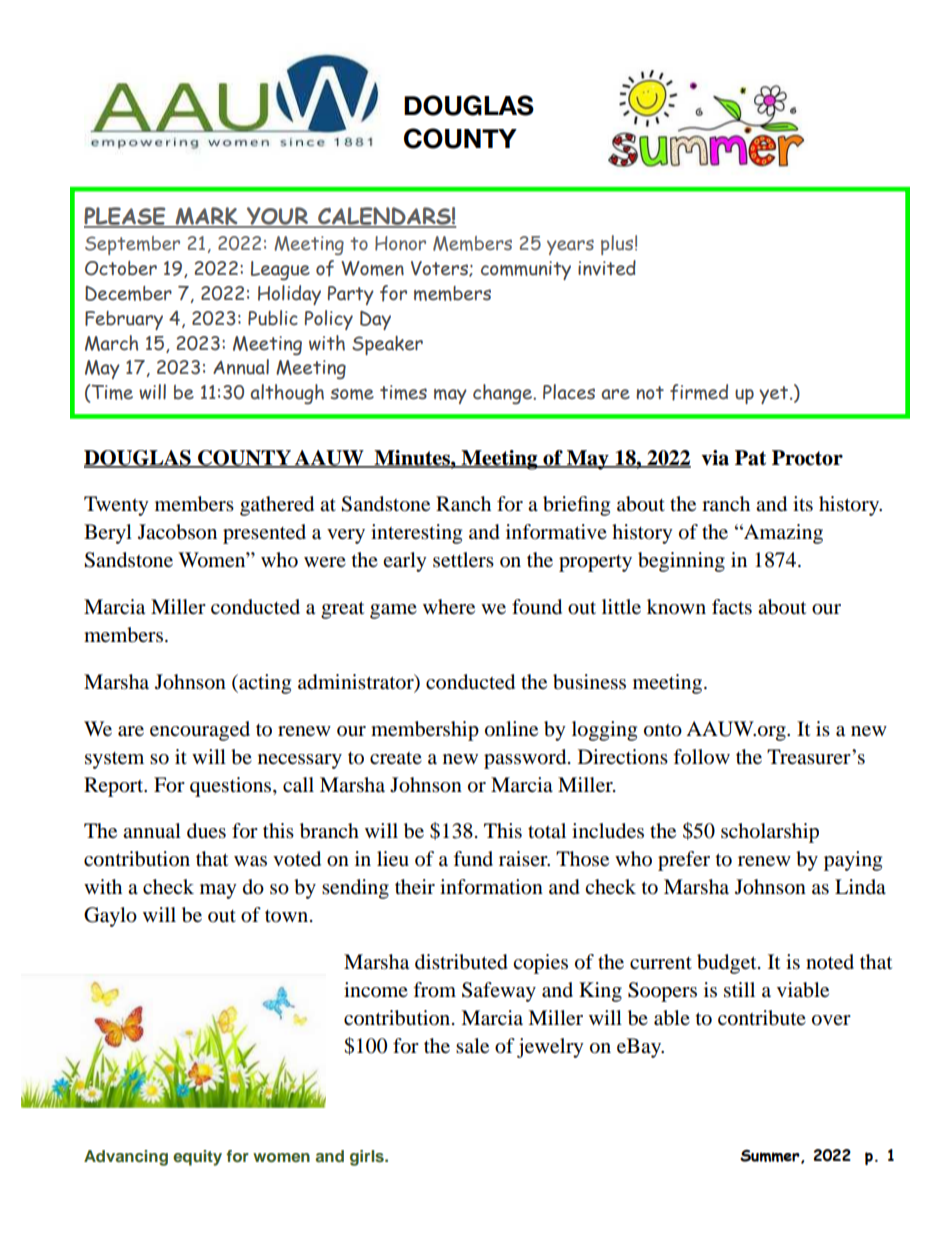 The height and width of the screenshot is (1233, 952). I want to click on Jacobson, so click(177, 532).
